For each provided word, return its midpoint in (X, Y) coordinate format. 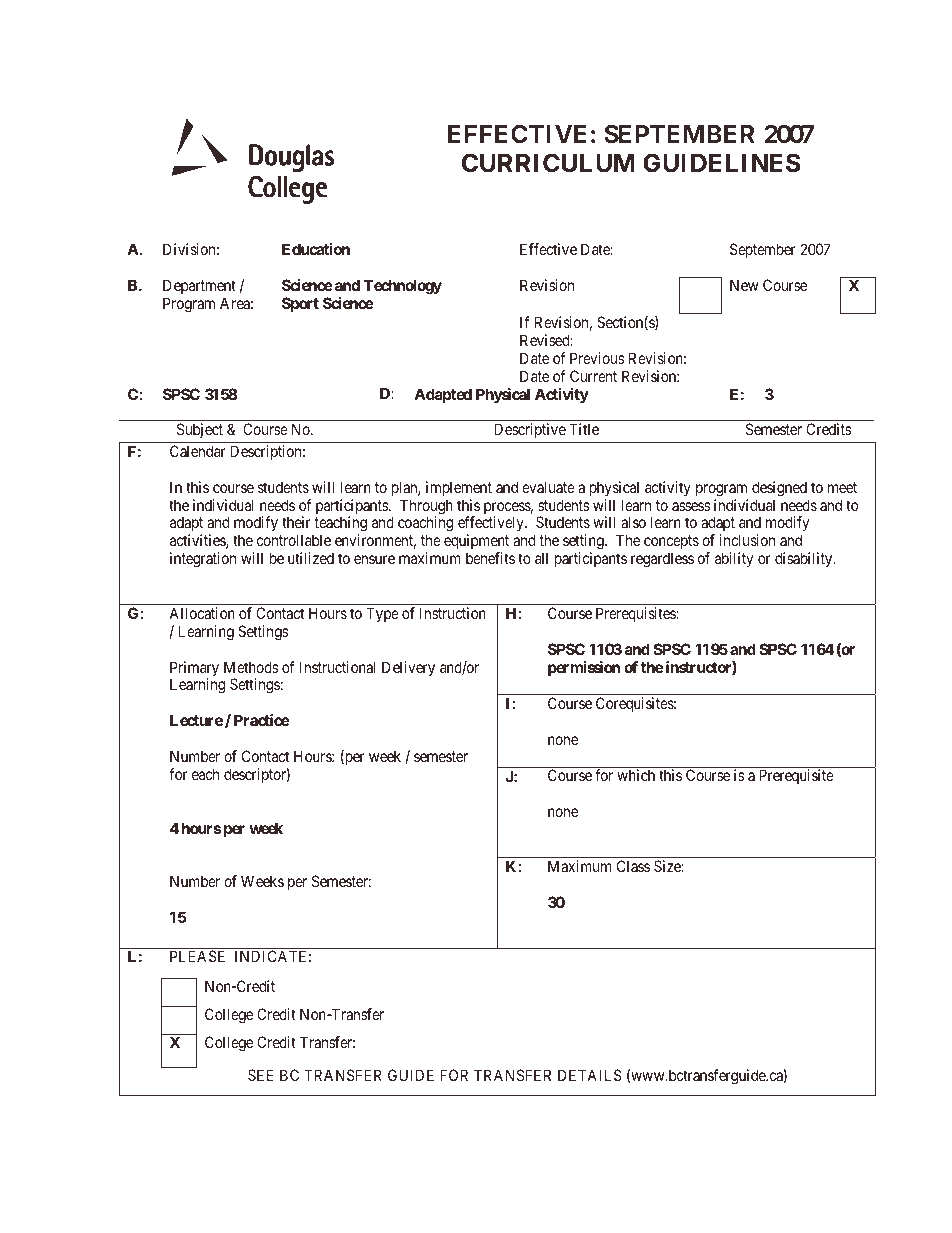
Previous (597, 358)
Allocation (202, 613)
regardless (662, 560)
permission (584, 668)
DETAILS (590, 1075)
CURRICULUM (548, 163)
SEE (260, 1075)
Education (316, 249)
